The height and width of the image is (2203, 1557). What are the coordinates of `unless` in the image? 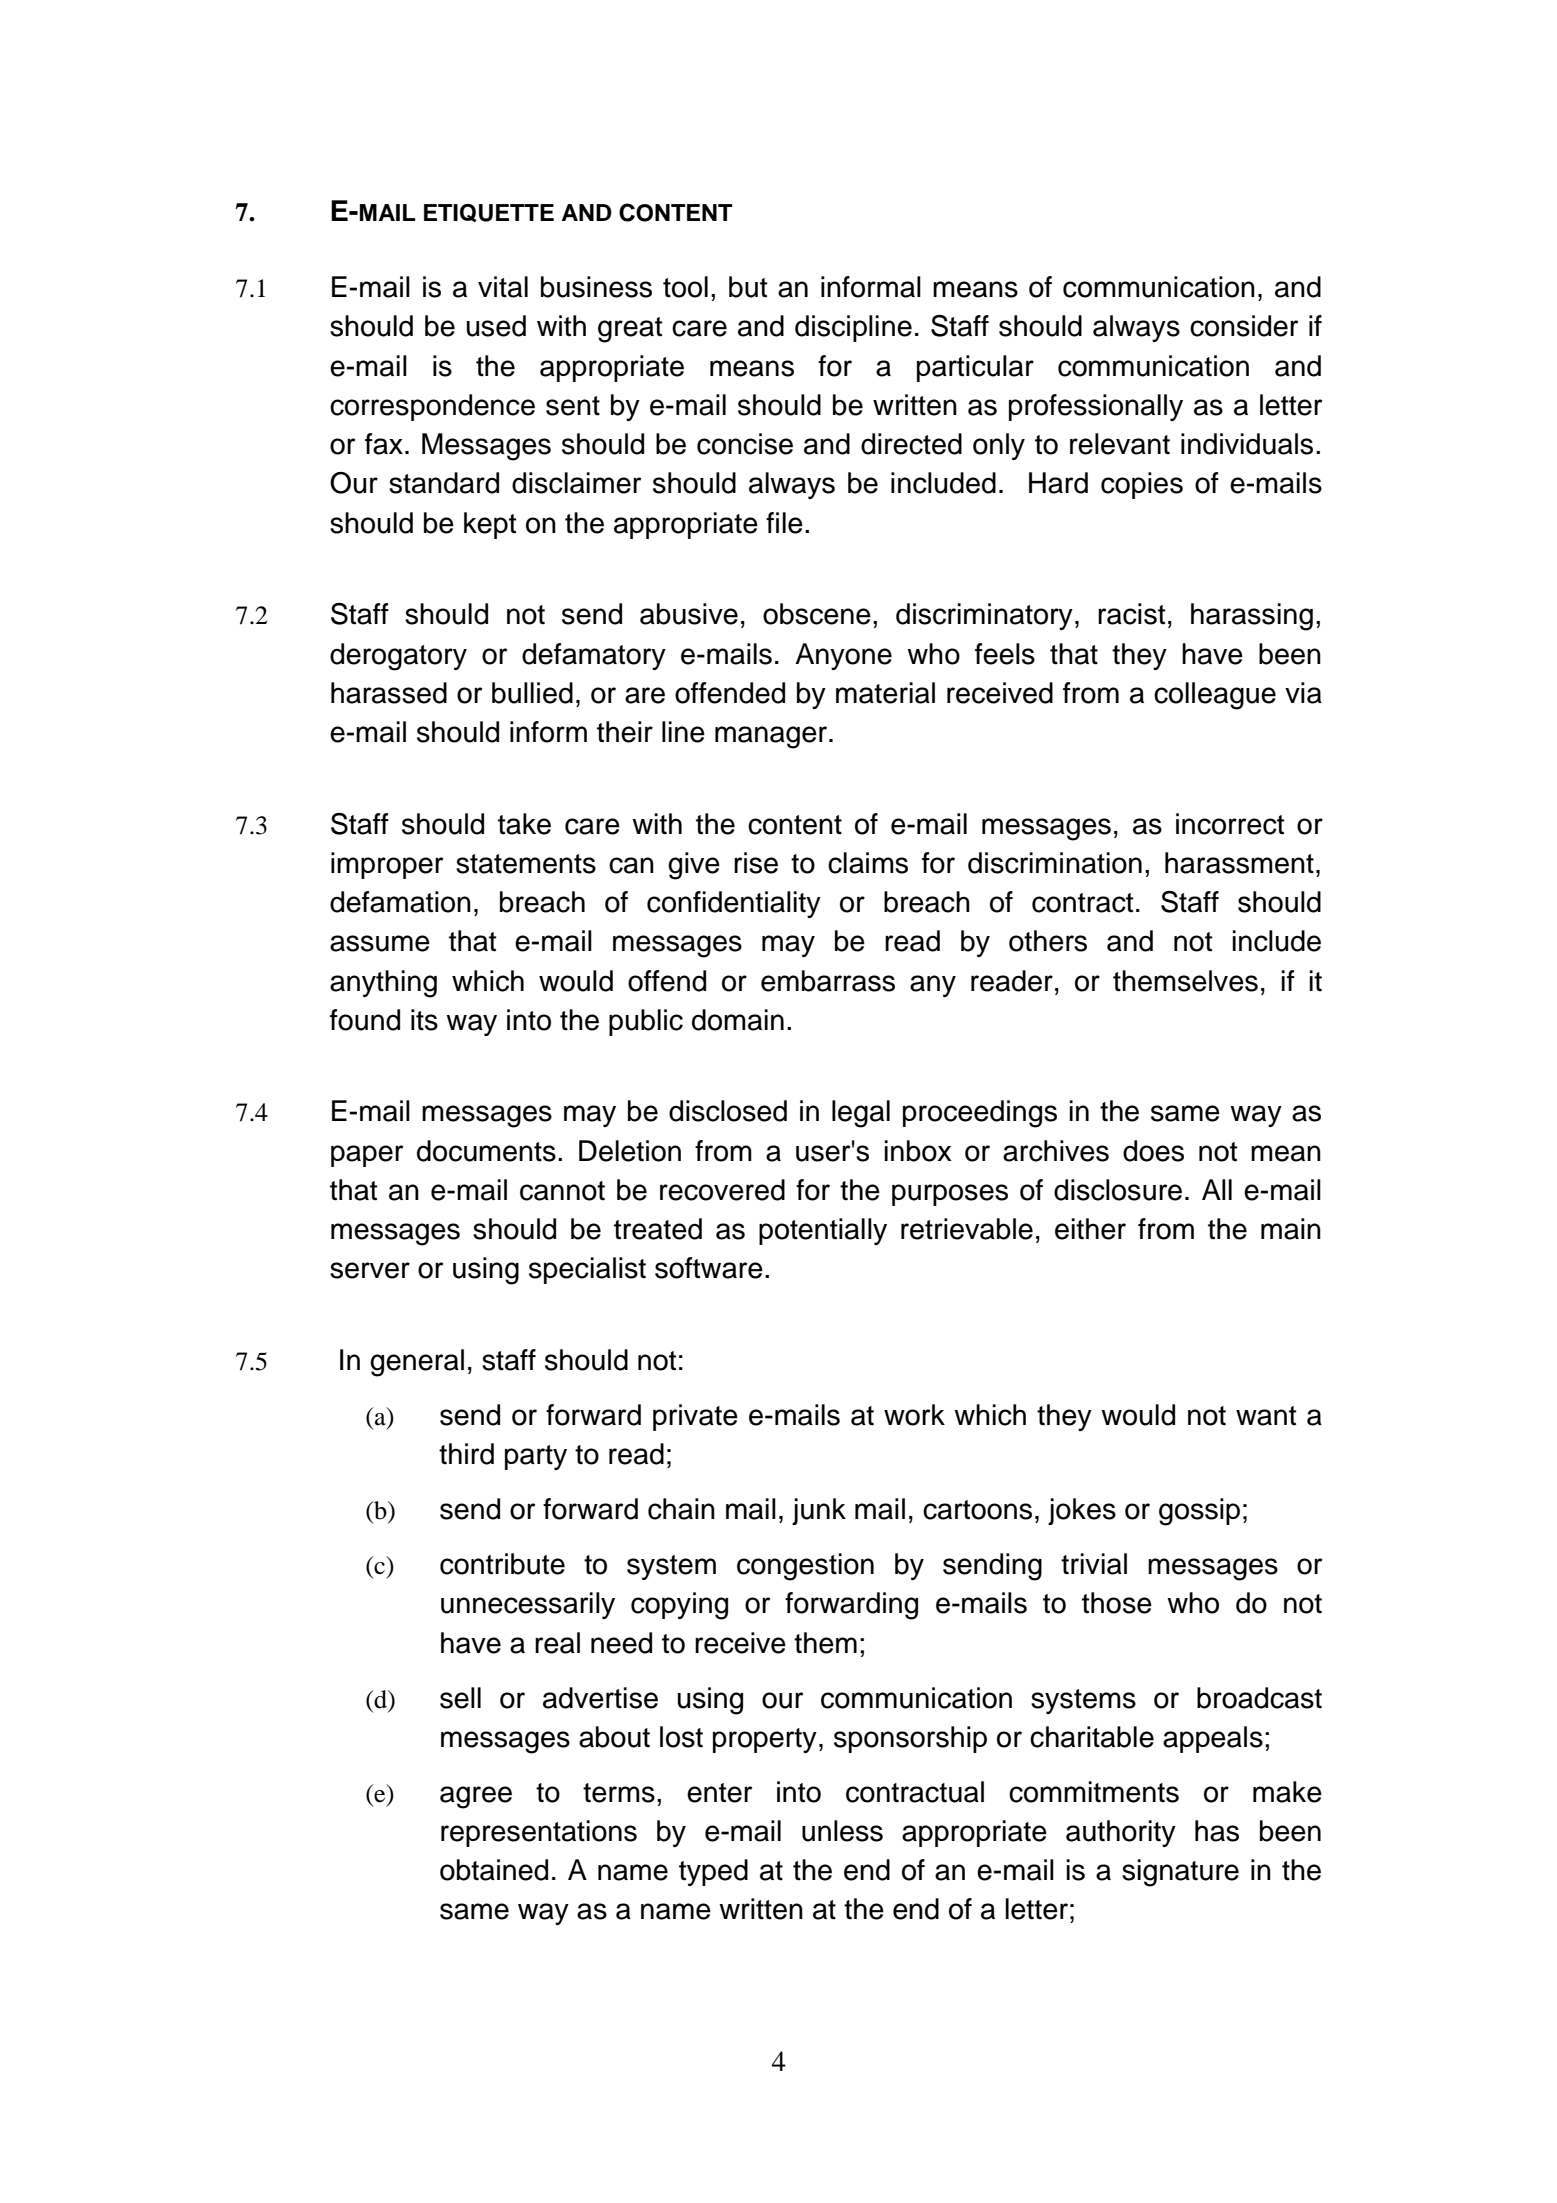 It's located at (842, 1831).
